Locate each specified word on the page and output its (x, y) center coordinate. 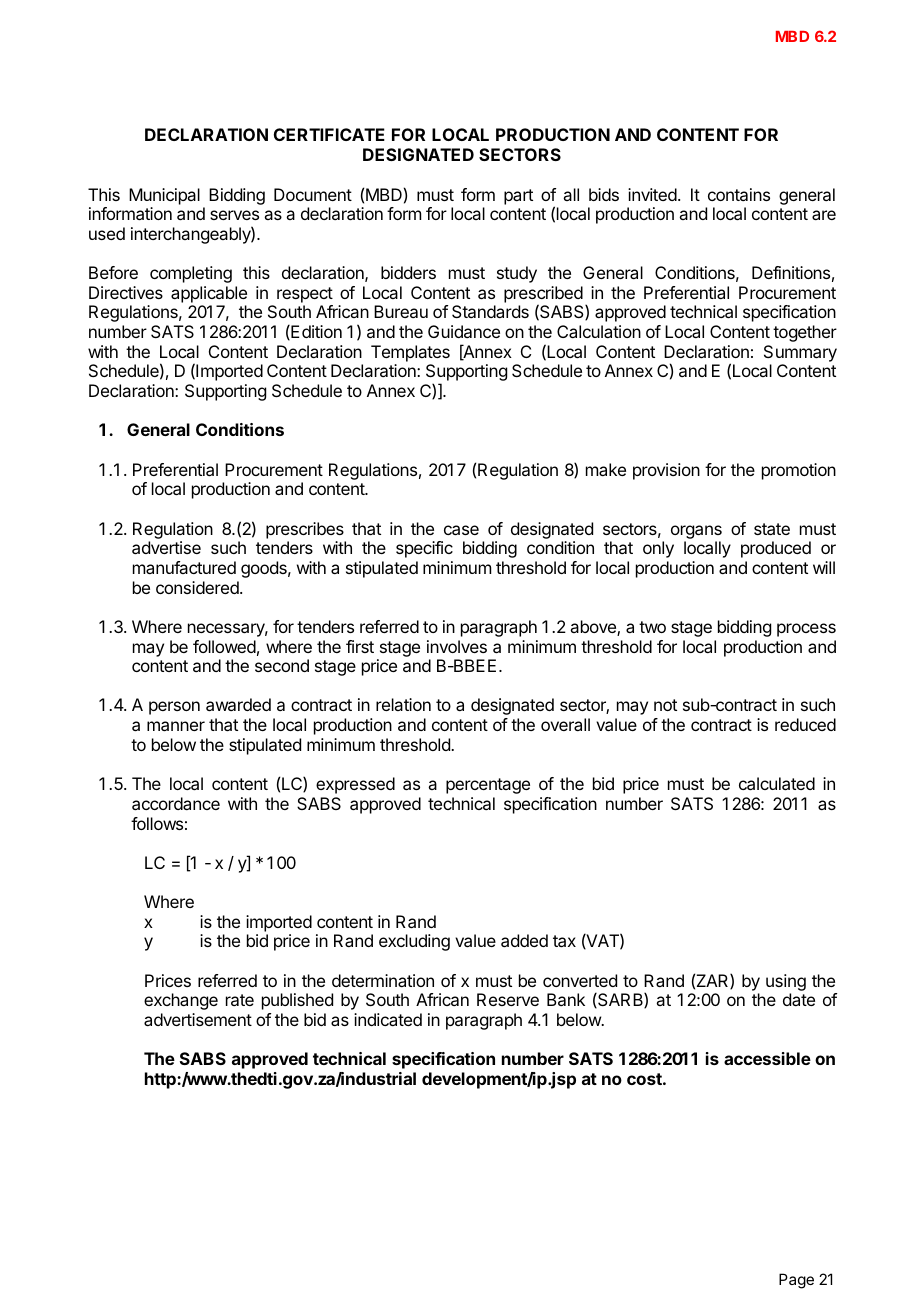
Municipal (164, 196)
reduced (805, 724)
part (518, 197)
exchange (181, 1001)
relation (403, 704)
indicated (388, 1019)
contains (739, 194)
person (174, 708)
